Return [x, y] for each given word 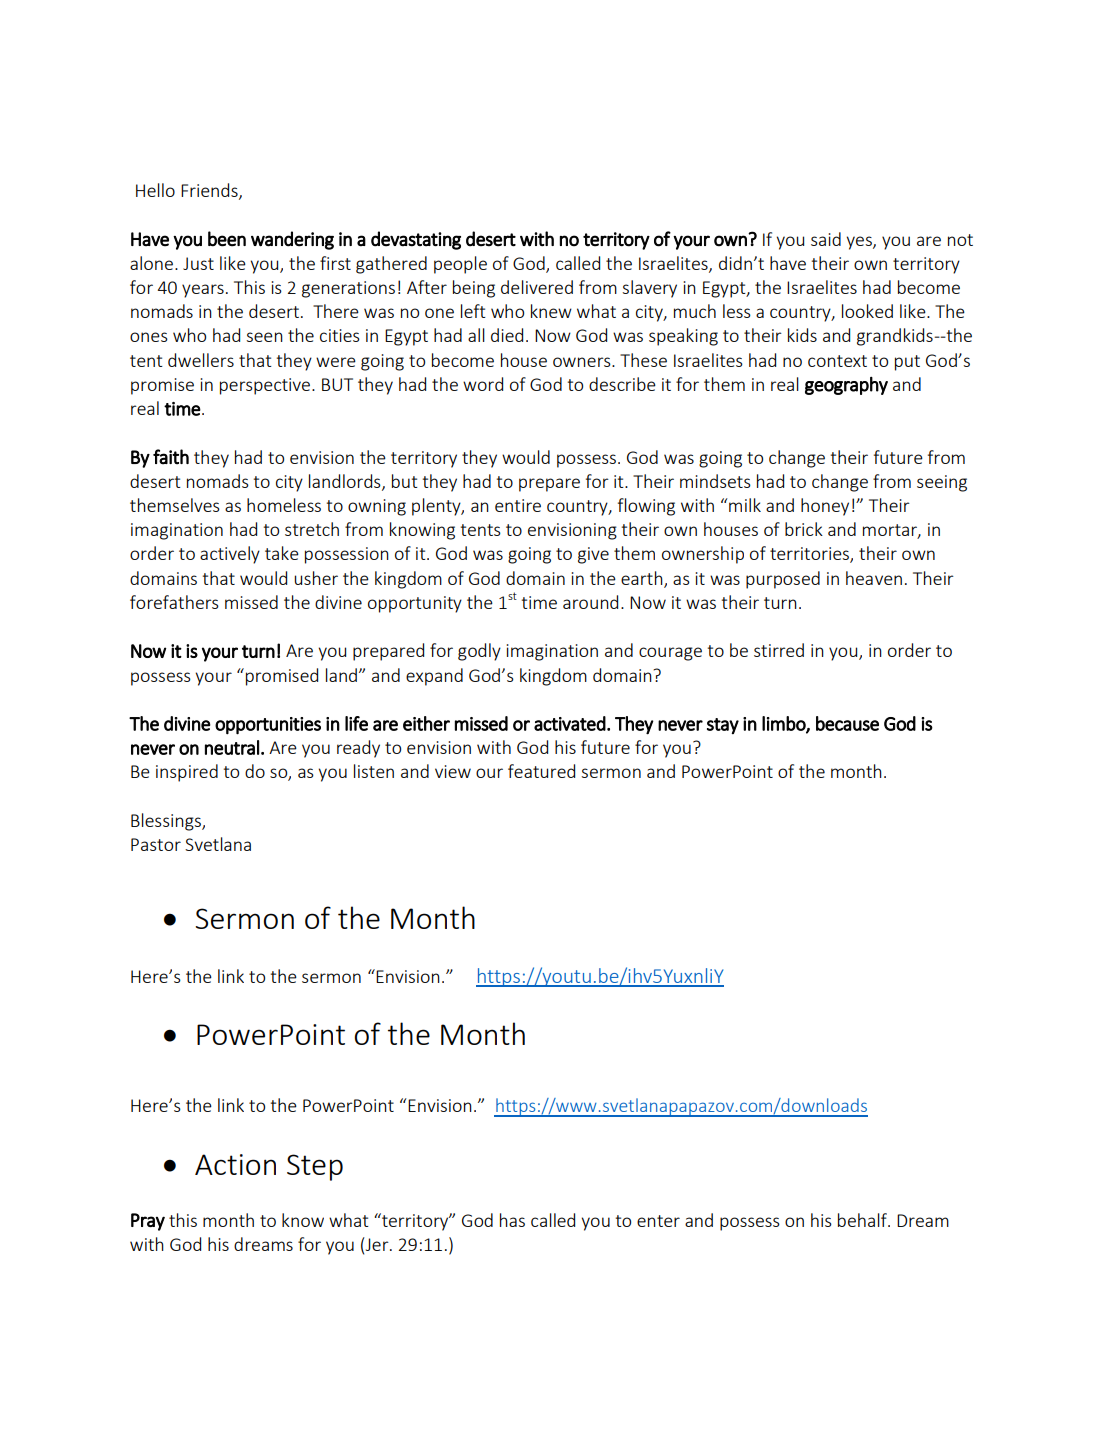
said [826, 239]
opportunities [268, 726]
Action [235, 1164]
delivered [537, 287]
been [227, 239]
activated [570, 723]
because [847, 723]
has [512, 1220]
